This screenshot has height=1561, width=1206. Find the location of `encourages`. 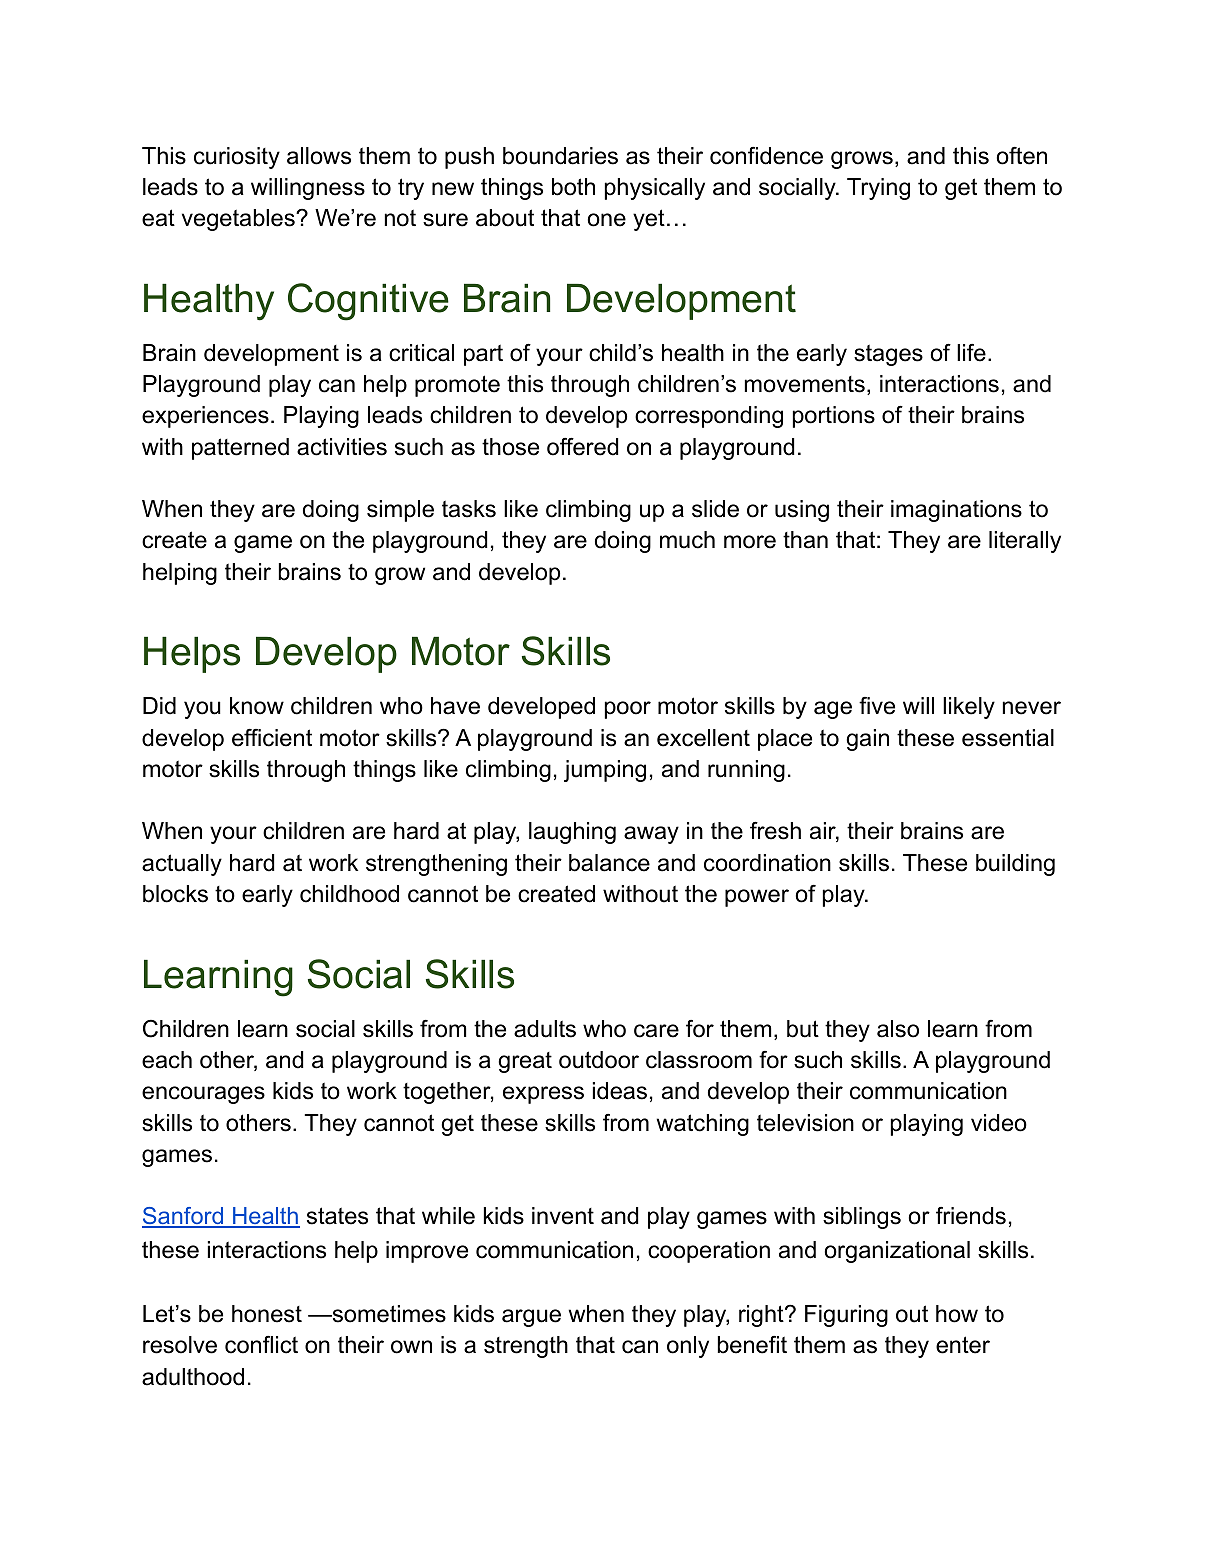

encourages is located at coordinates (203, 1095).
